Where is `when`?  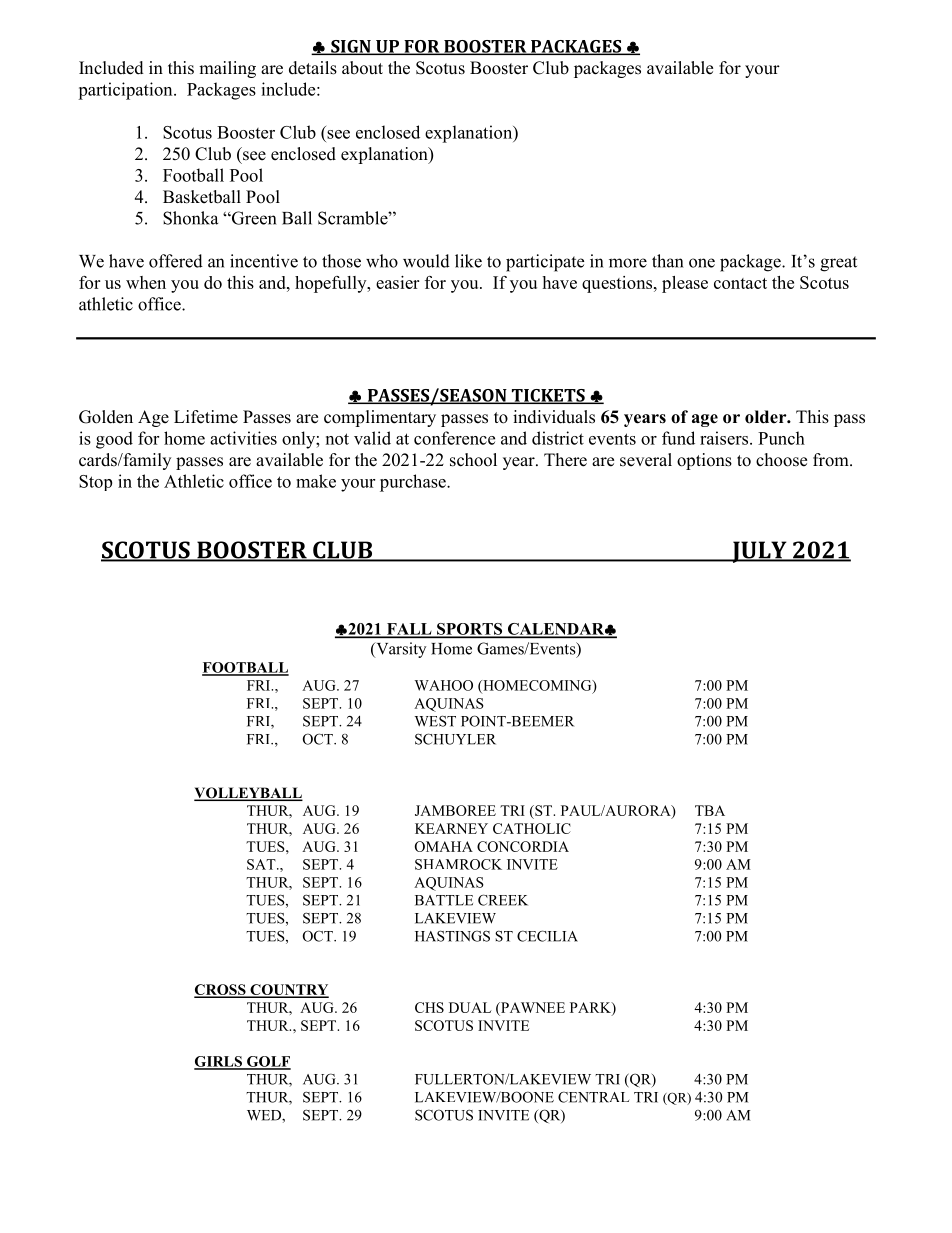 when is located at coordinates (146, 282).
